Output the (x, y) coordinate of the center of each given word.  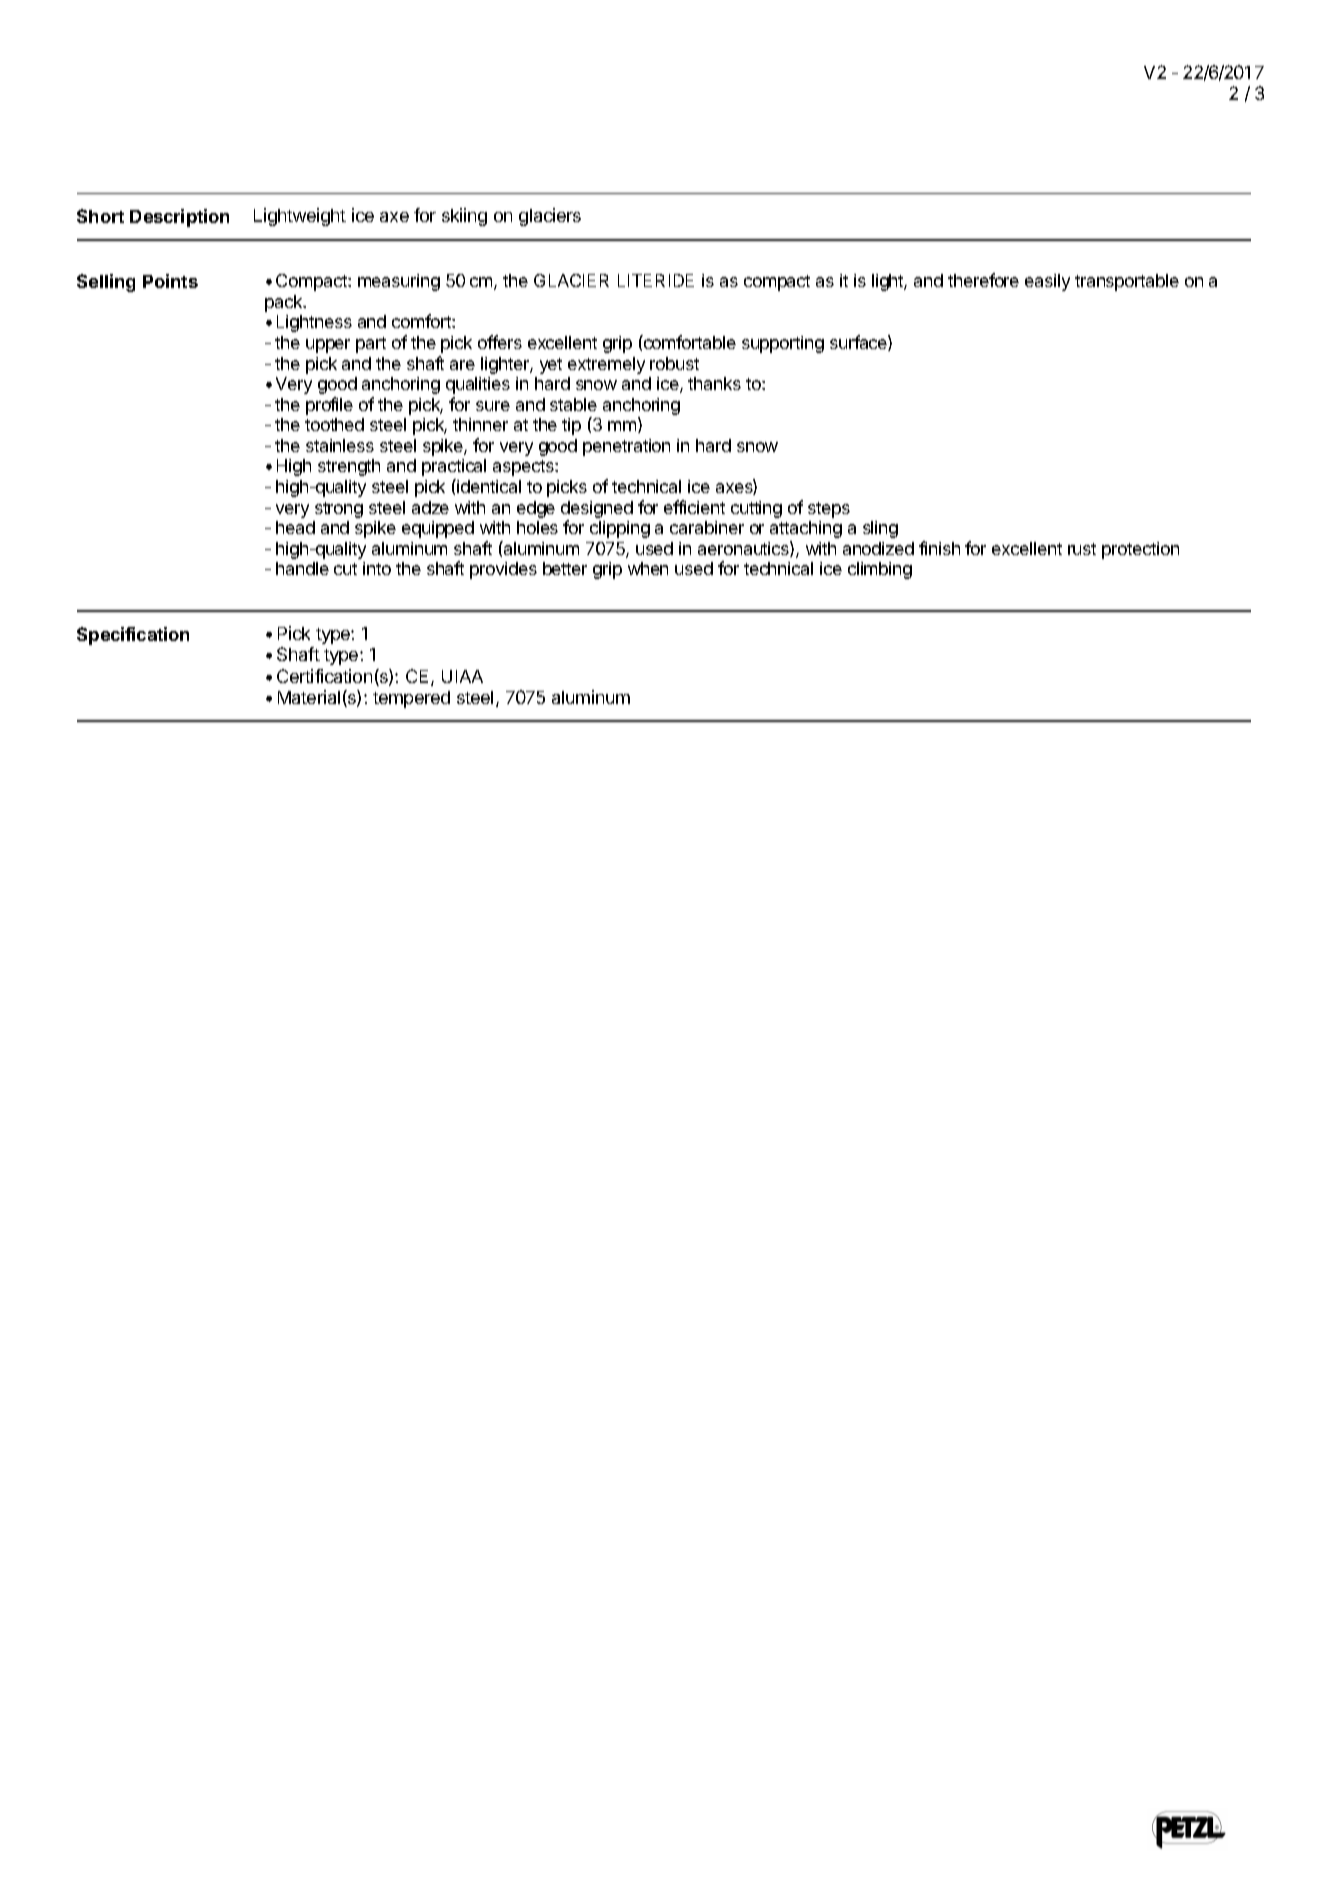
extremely (606, 365)
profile (329, 406)
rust (1082, 549)
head (295, 527)
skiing (464, 217)
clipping (620, 529)
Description (179, 218)
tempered (411, 699)
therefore (983, 280)
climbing (880, 570)
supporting (783, 344)
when (648, 568)
